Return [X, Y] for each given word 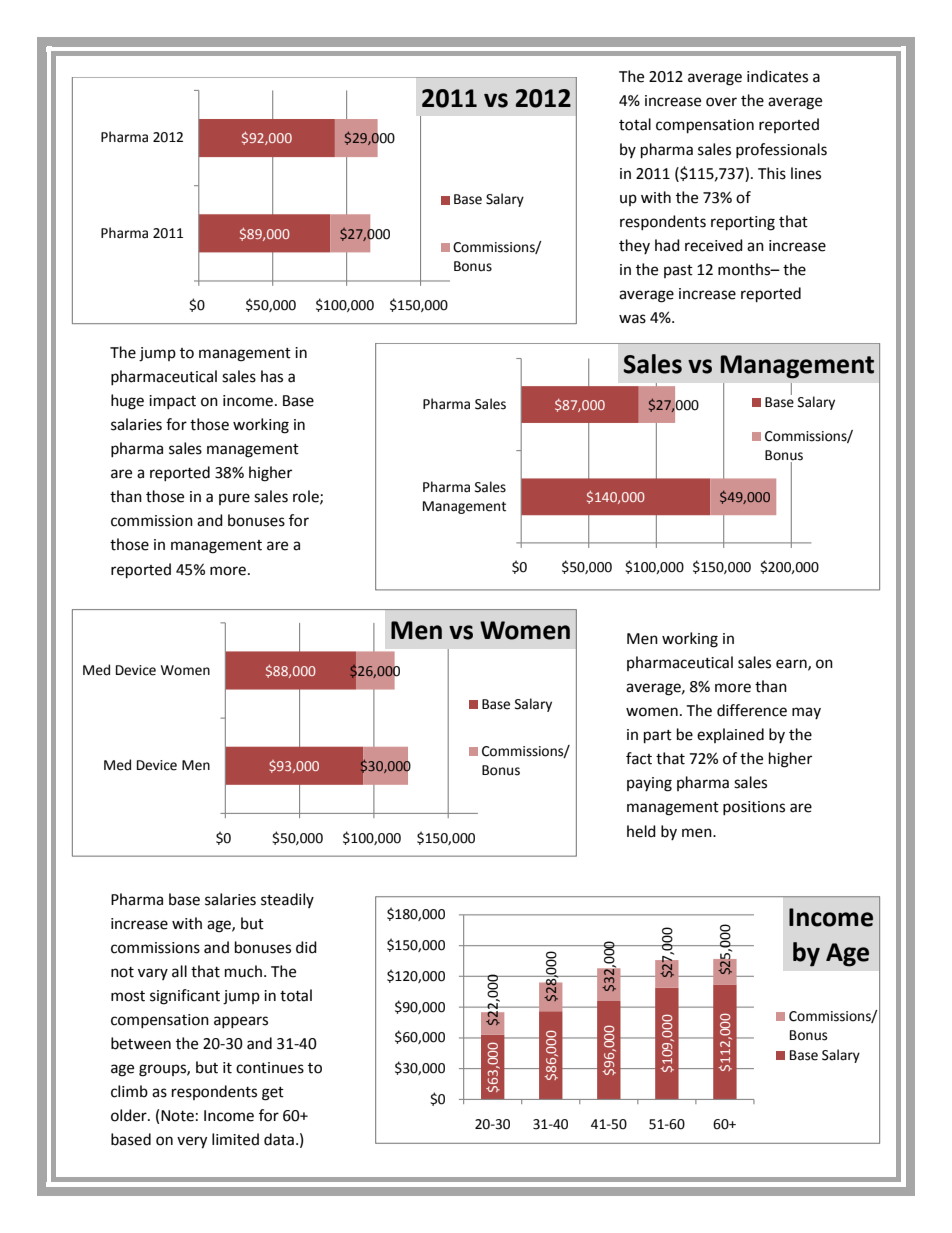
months [745, 269]
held [641, 831]
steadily [287, 900]
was [632, 319]
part [658, 737]
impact [172, 402]
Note [177, 1116]
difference [752, 710]
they [634, 246]
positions [754, 808]
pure [234, 499]
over [721, 102]
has [272, 376]
